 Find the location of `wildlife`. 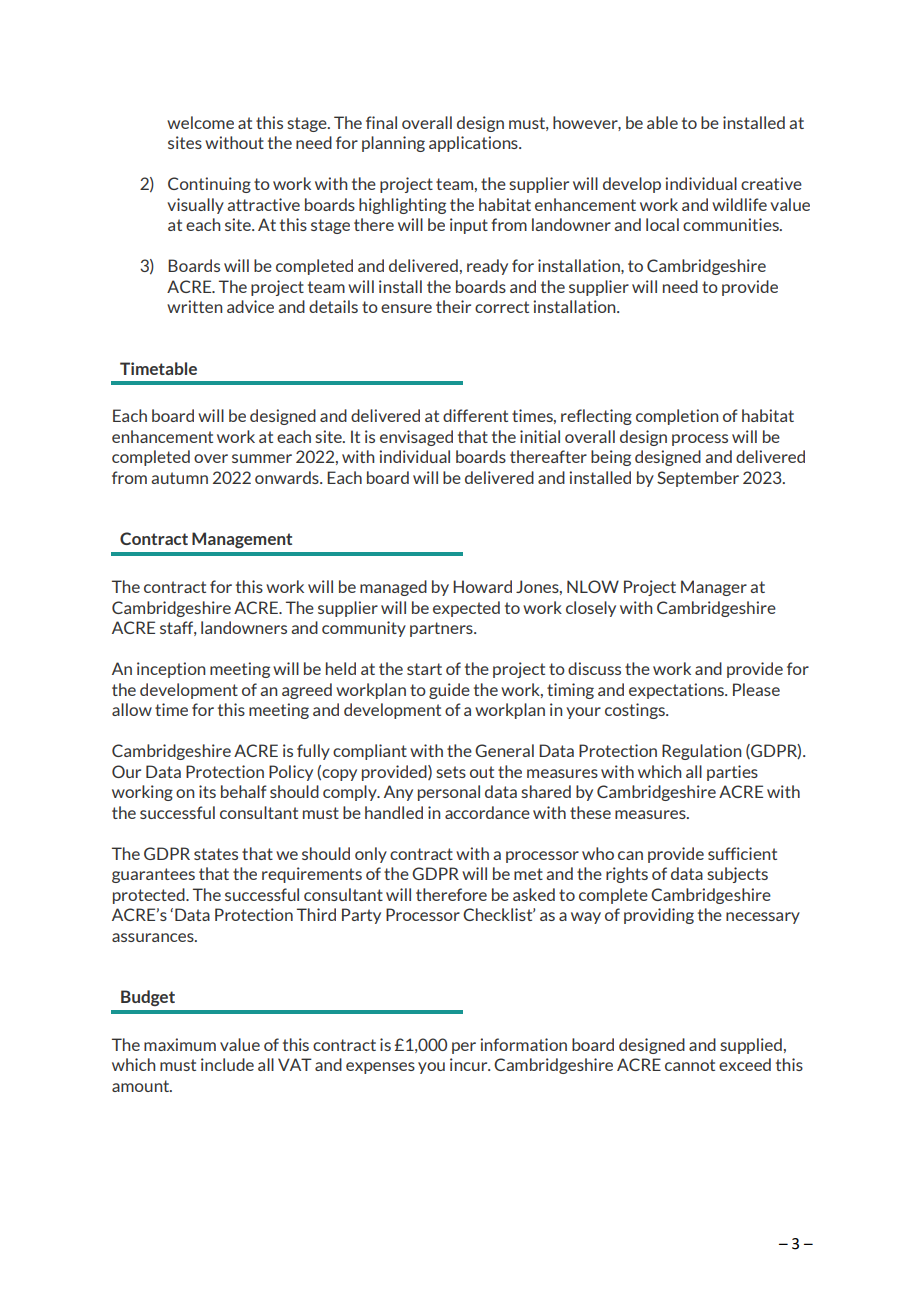

wildlife is located at coordinates (739, 204).
